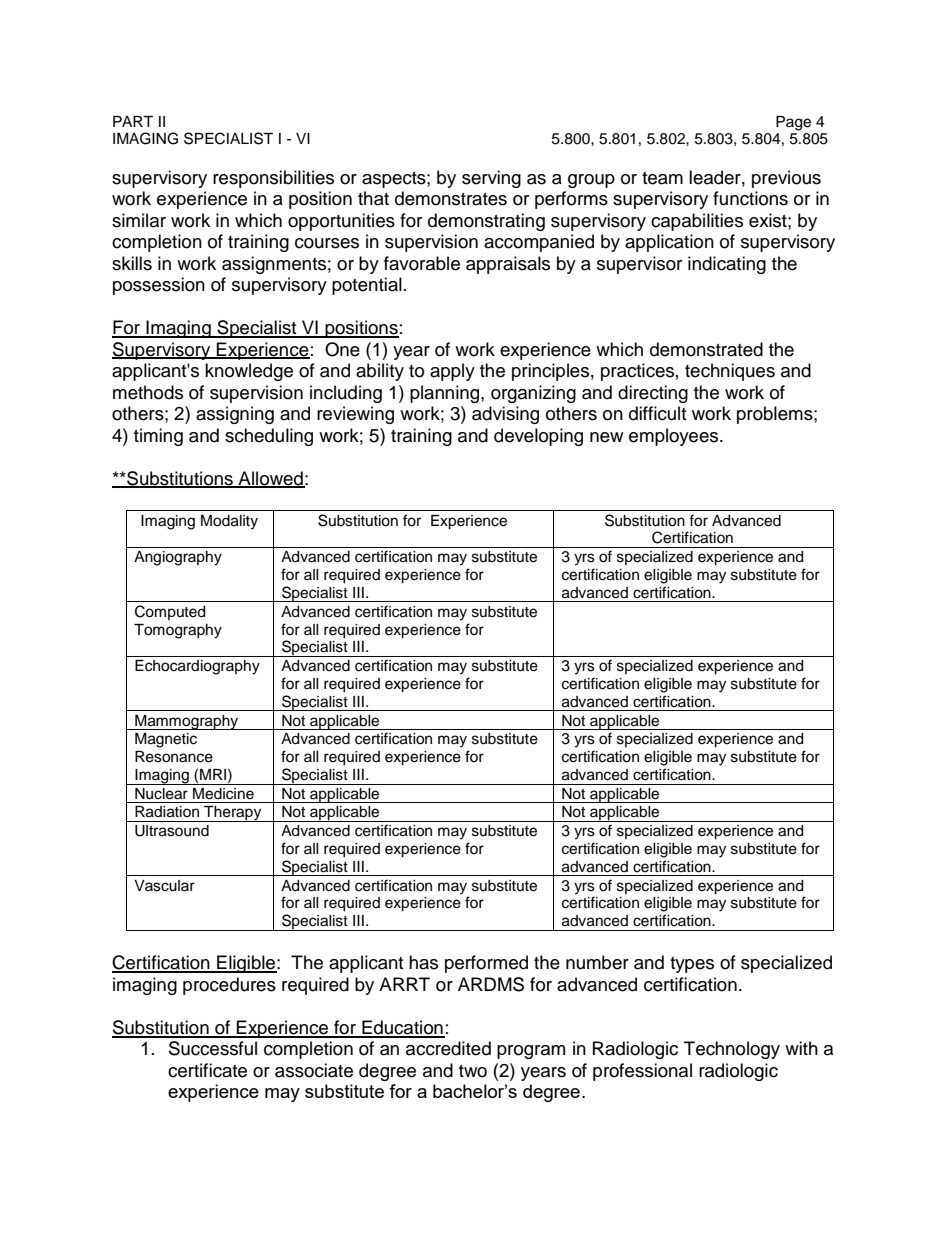 The height and width of the page is (1233, 952). Describe the element at coordinates (273, 179) in the page. I see `responsibilities` at that location.
